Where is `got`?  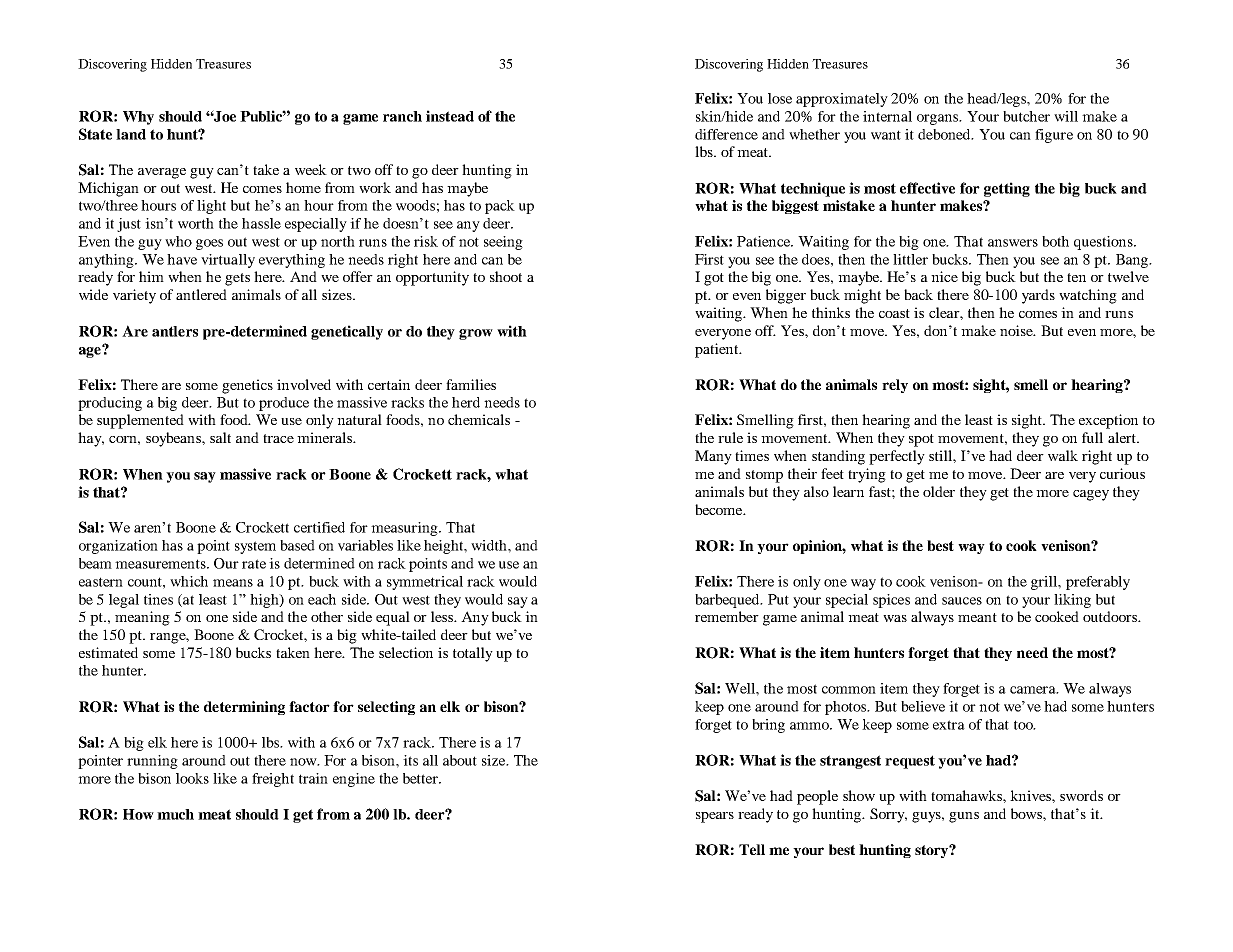 got is located at coordinates (714, 279).
